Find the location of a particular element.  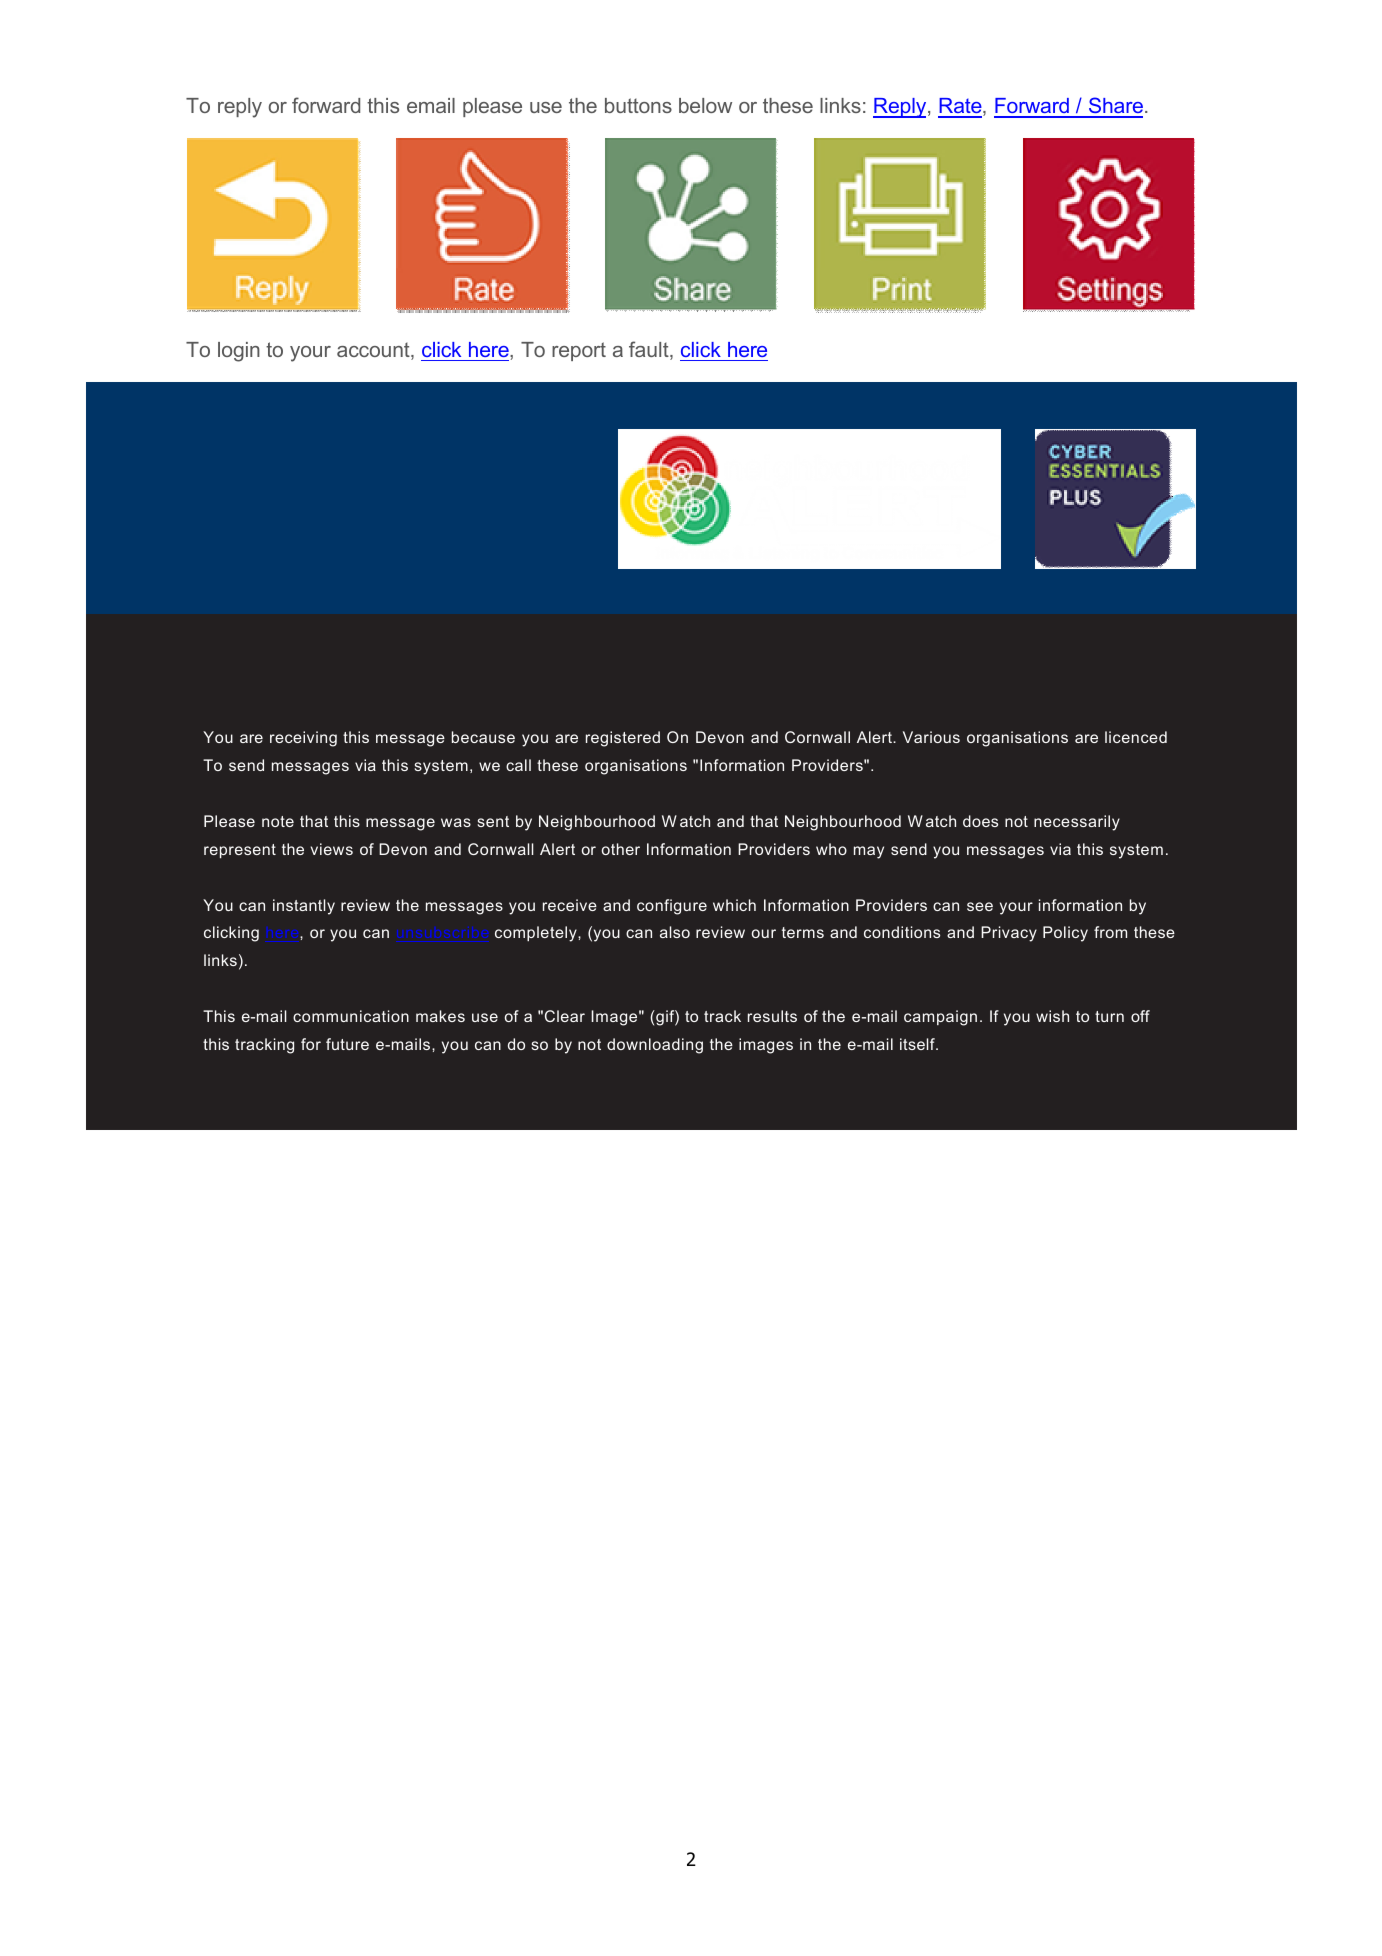

receiving is located at coordinates (303, 739).
